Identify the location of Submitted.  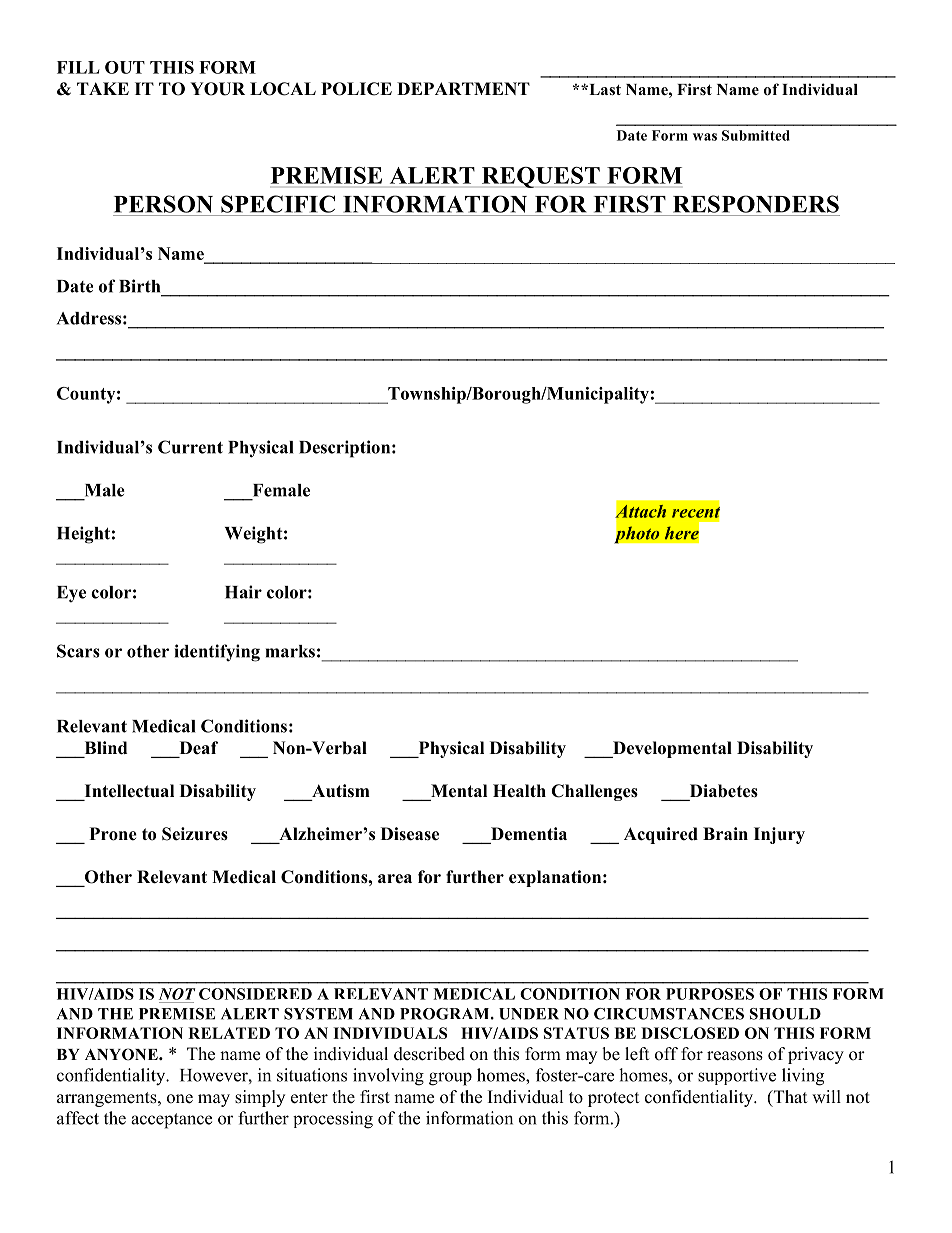
(756, 135).
